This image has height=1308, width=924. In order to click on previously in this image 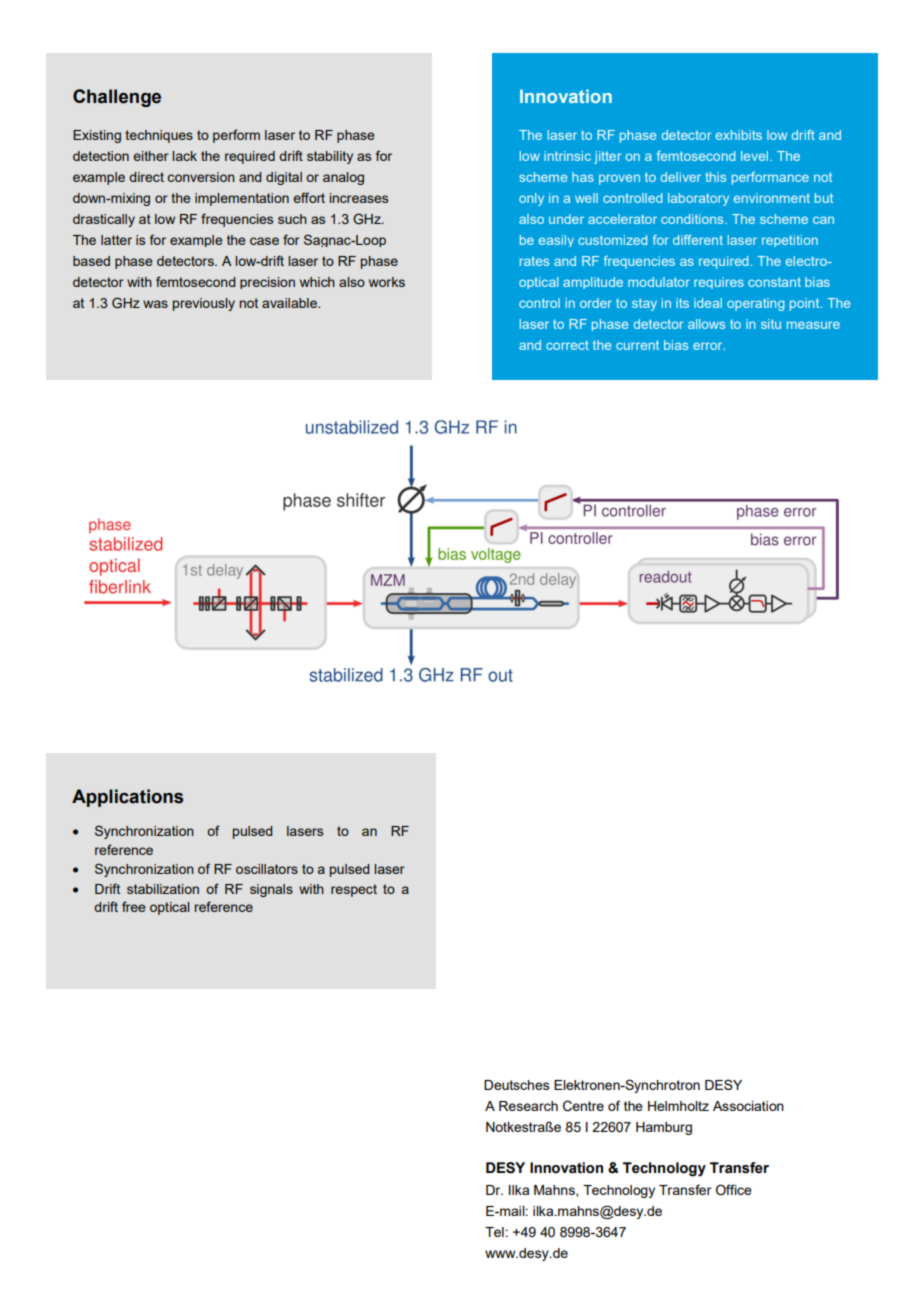, I will do `click(204, 304)`.
